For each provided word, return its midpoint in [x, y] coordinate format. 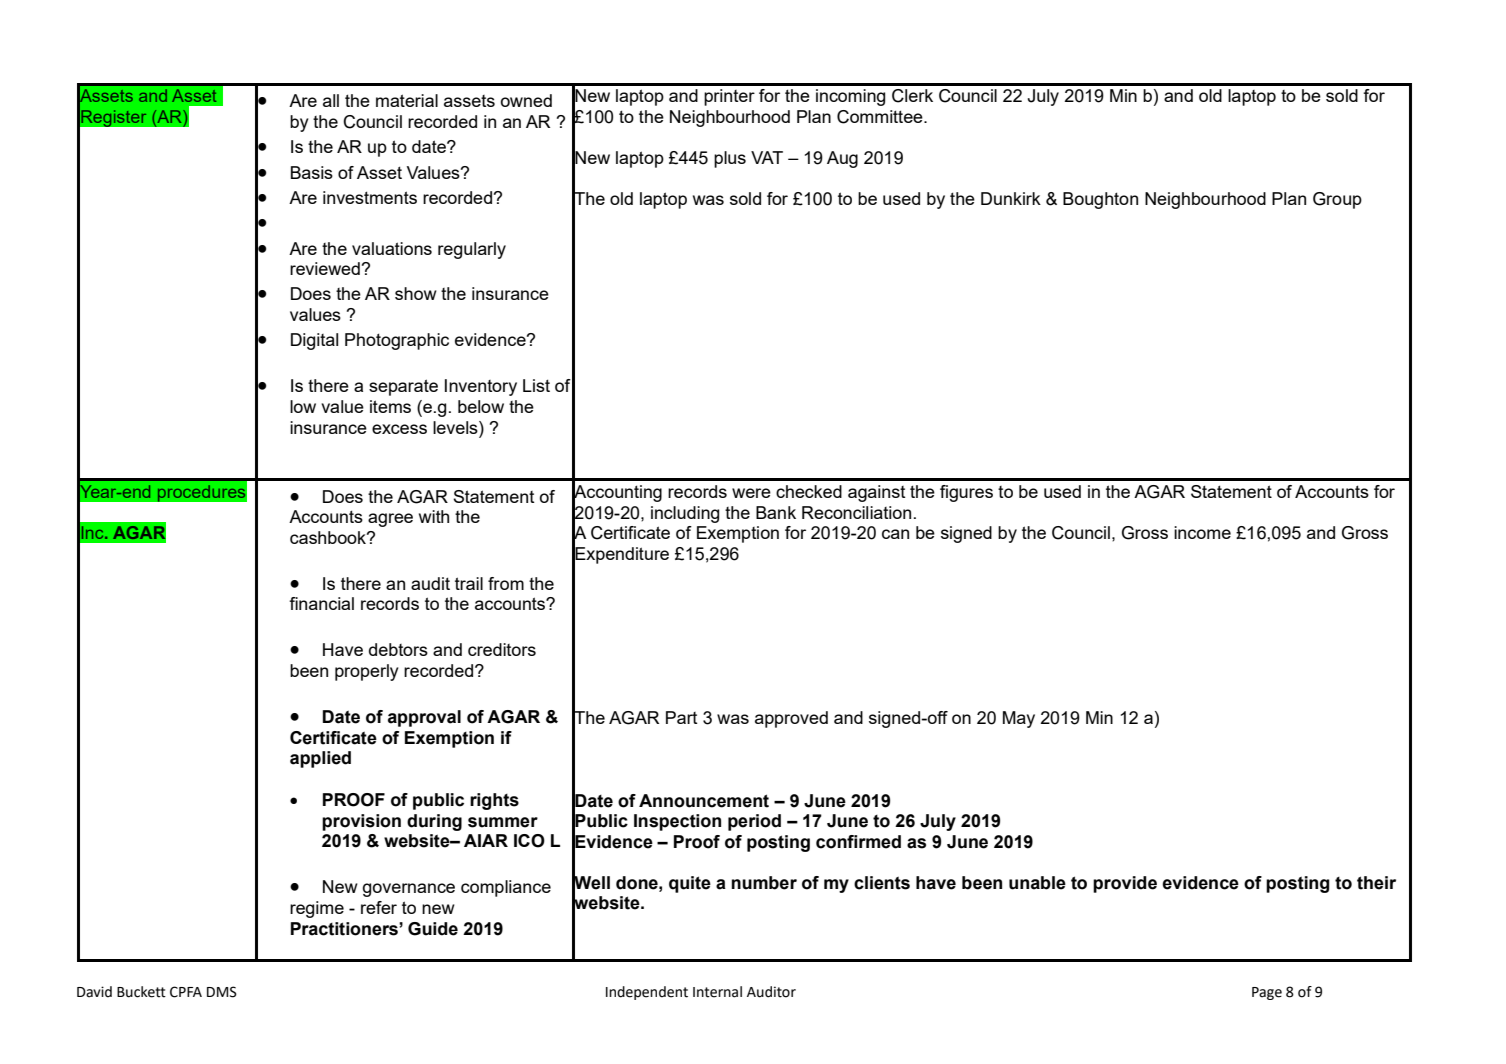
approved [791, 719]
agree [390, 520]
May [1019, 719]
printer [729, 97]
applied [320, 759]
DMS [222, 992]
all [331, 100]
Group [1337, 200]
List [536, 385]
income [1202, 532]
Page [1267, 993]
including [685, 514]
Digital [314, 341]
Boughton [1100, 200]
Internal [717, 992]
